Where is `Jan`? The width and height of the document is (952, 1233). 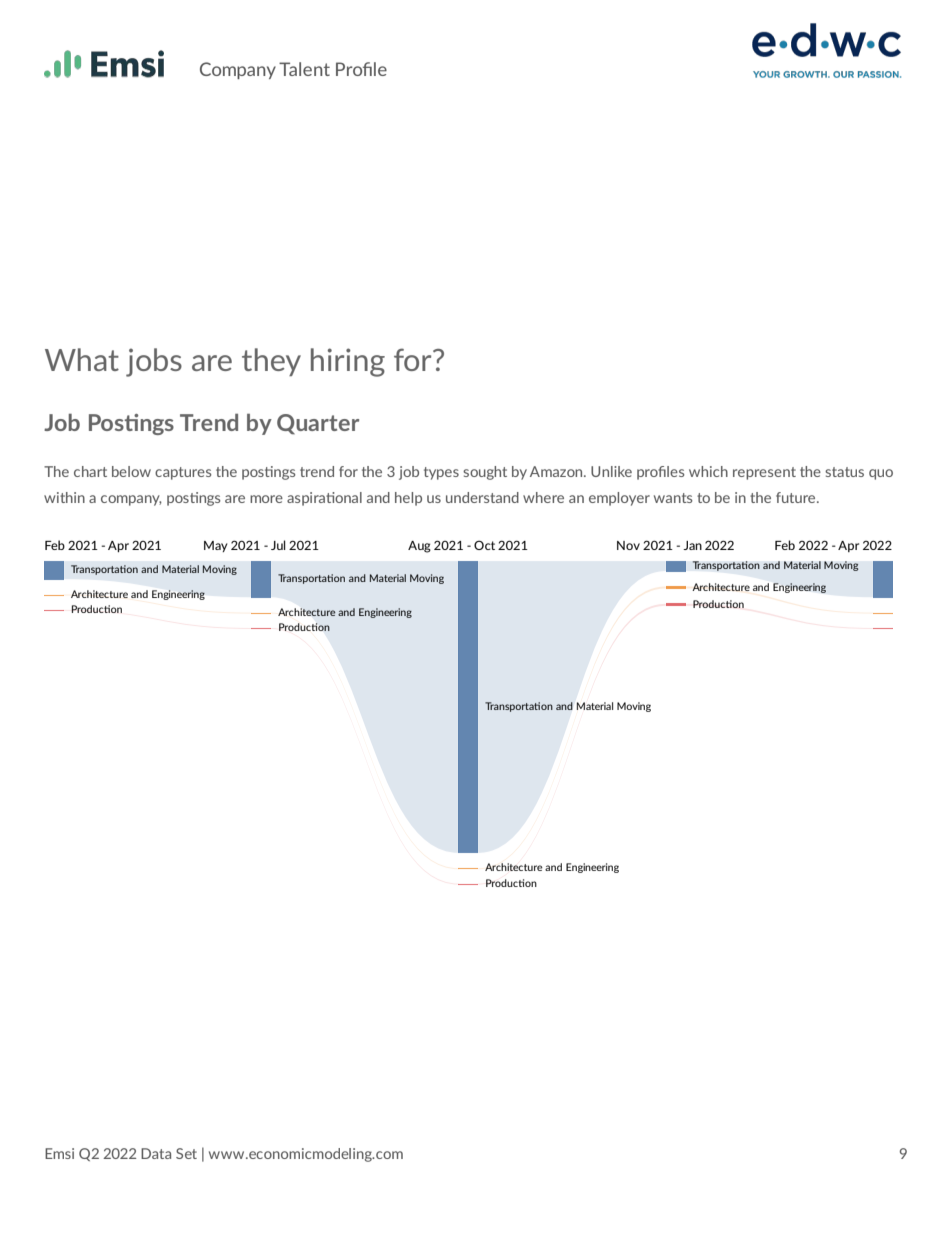 Jan is located at coordinates (692, 545).
